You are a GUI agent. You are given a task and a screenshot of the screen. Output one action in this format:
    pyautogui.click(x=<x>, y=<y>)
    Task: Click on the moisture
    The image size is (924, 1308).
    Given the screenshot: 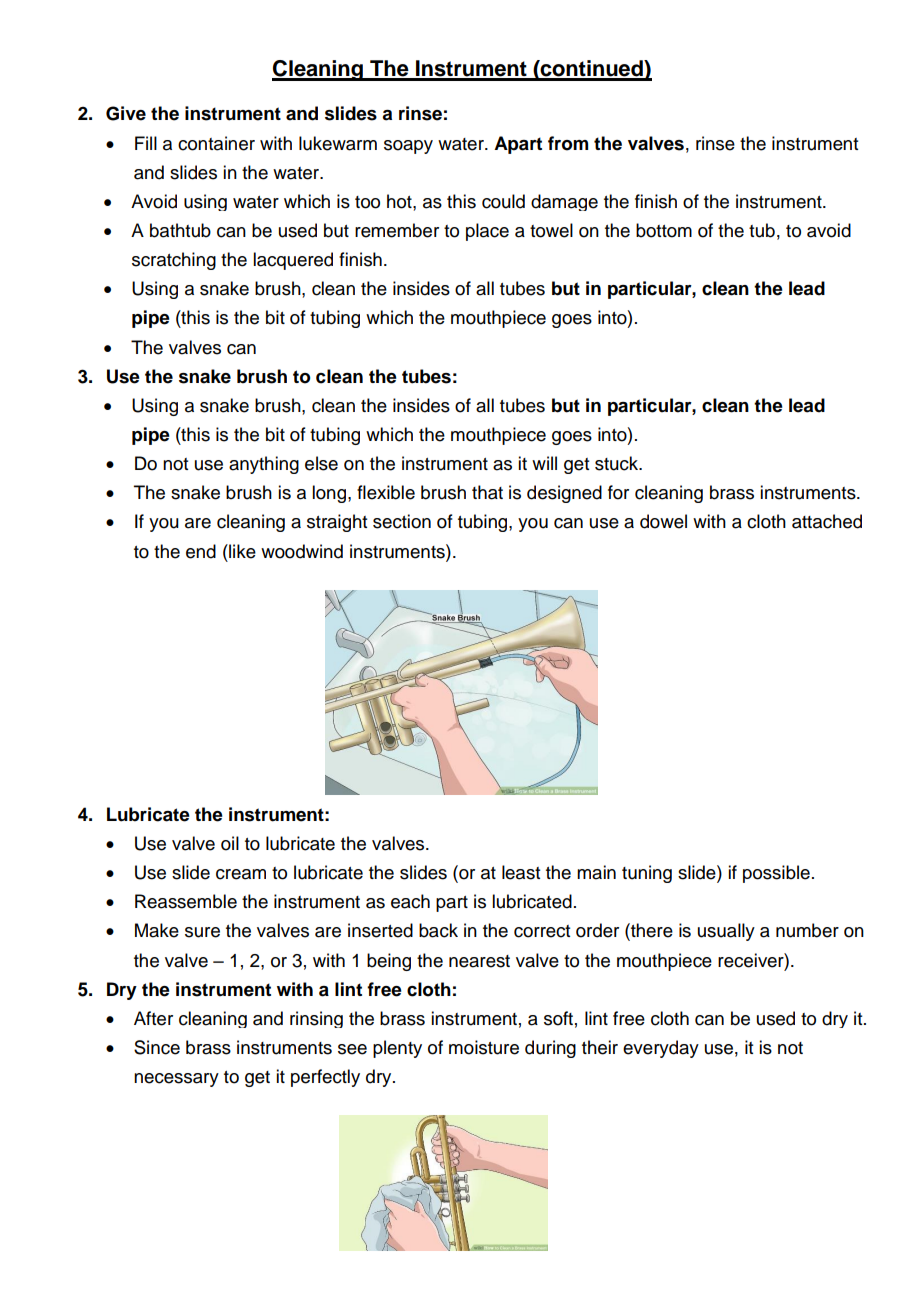 What is the action you would take?
    pyautogui.click(x=484, y=1047)
